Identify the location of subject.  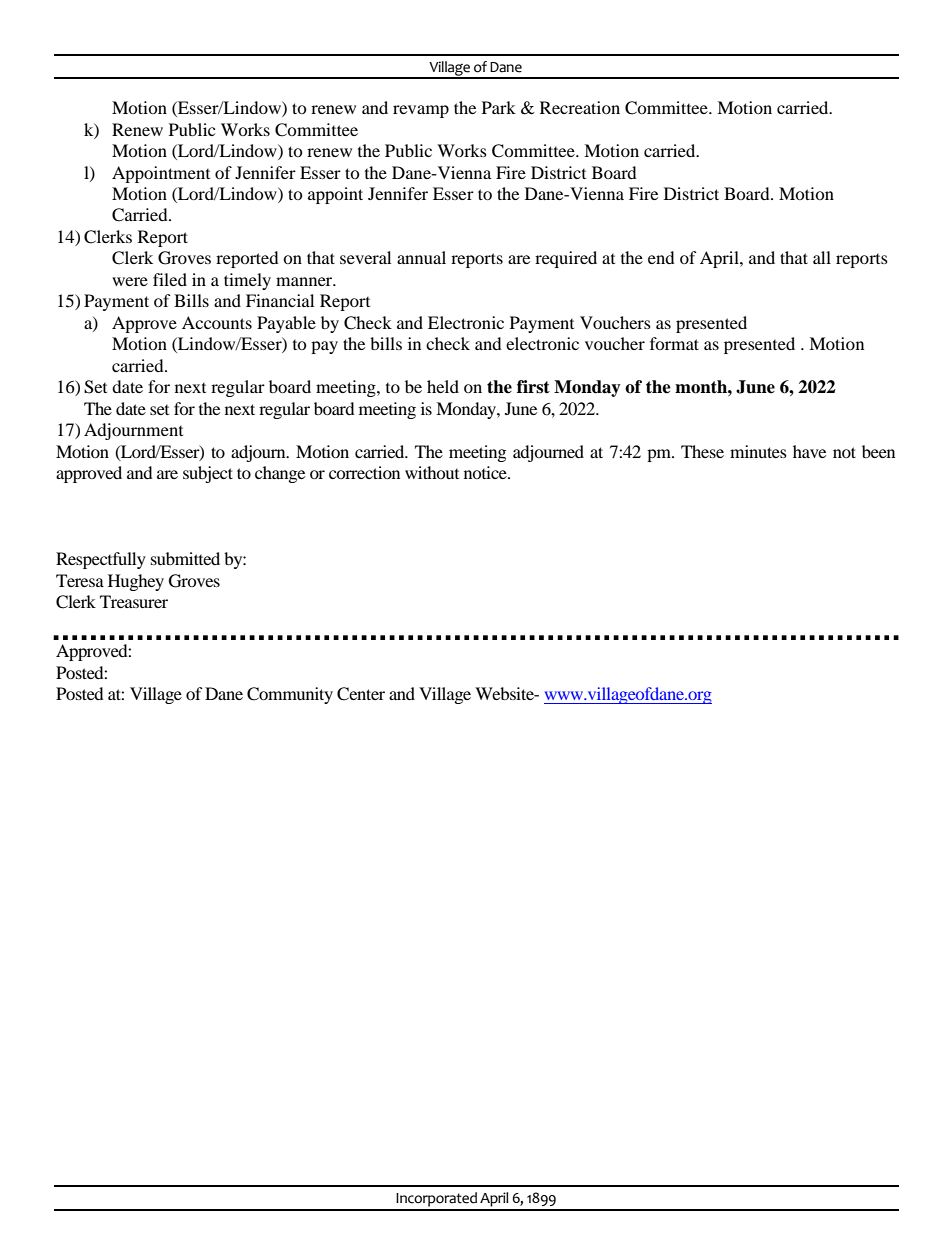
(208, 474).
